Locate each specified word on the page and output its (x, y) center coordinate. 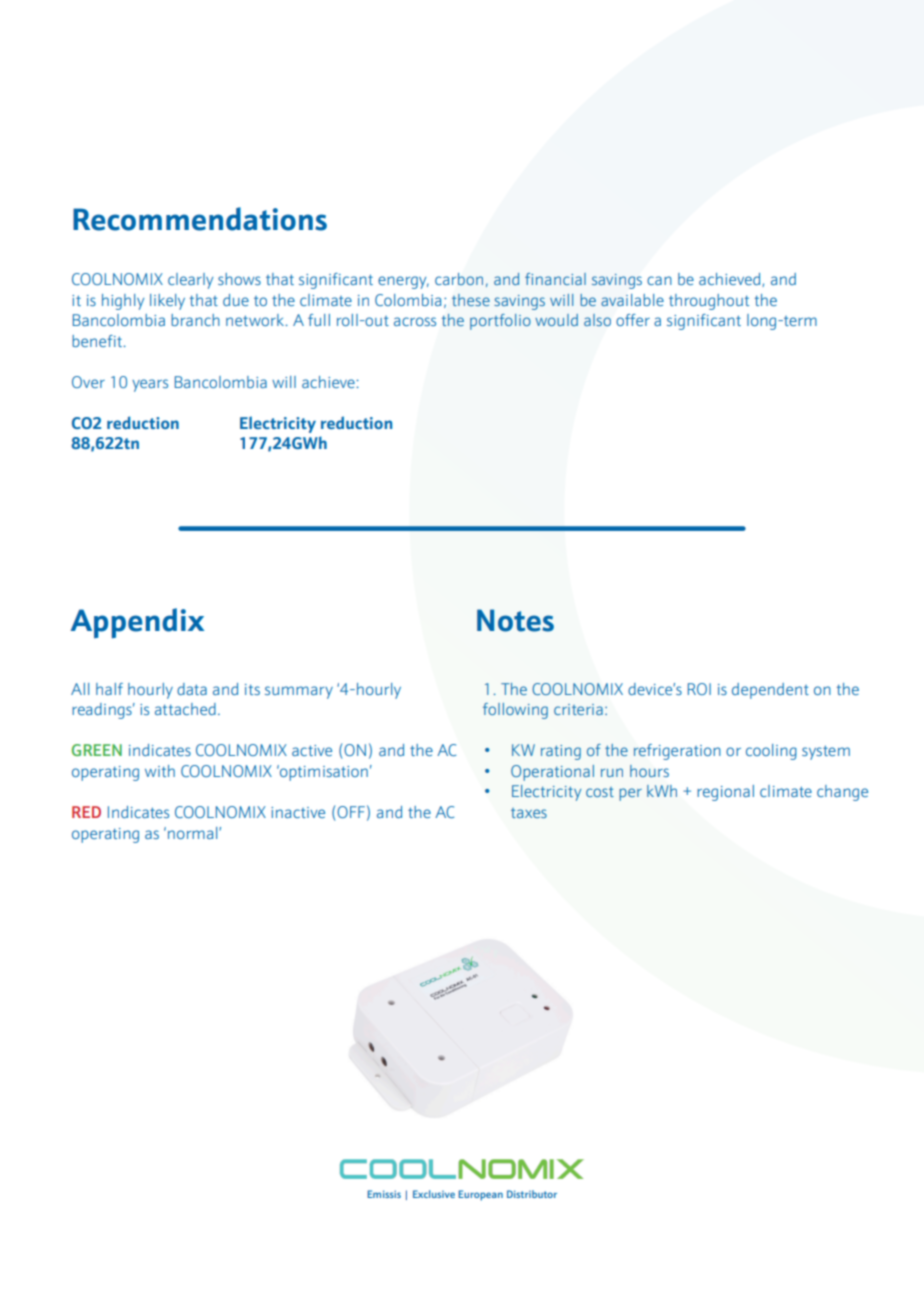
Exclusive (434, 1194)
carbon (459, 279)
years (150, 385)
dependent (770, 691)
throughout (709, 302)
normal (194, 833)
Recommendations (200, 219)
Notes (515, 620)
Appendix (137, 623)
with (160, 771)
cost (600, 792)
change (842, 793)
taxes (529, 813)
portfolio (500, 322)
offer (633, 320)
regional (725, 793)
